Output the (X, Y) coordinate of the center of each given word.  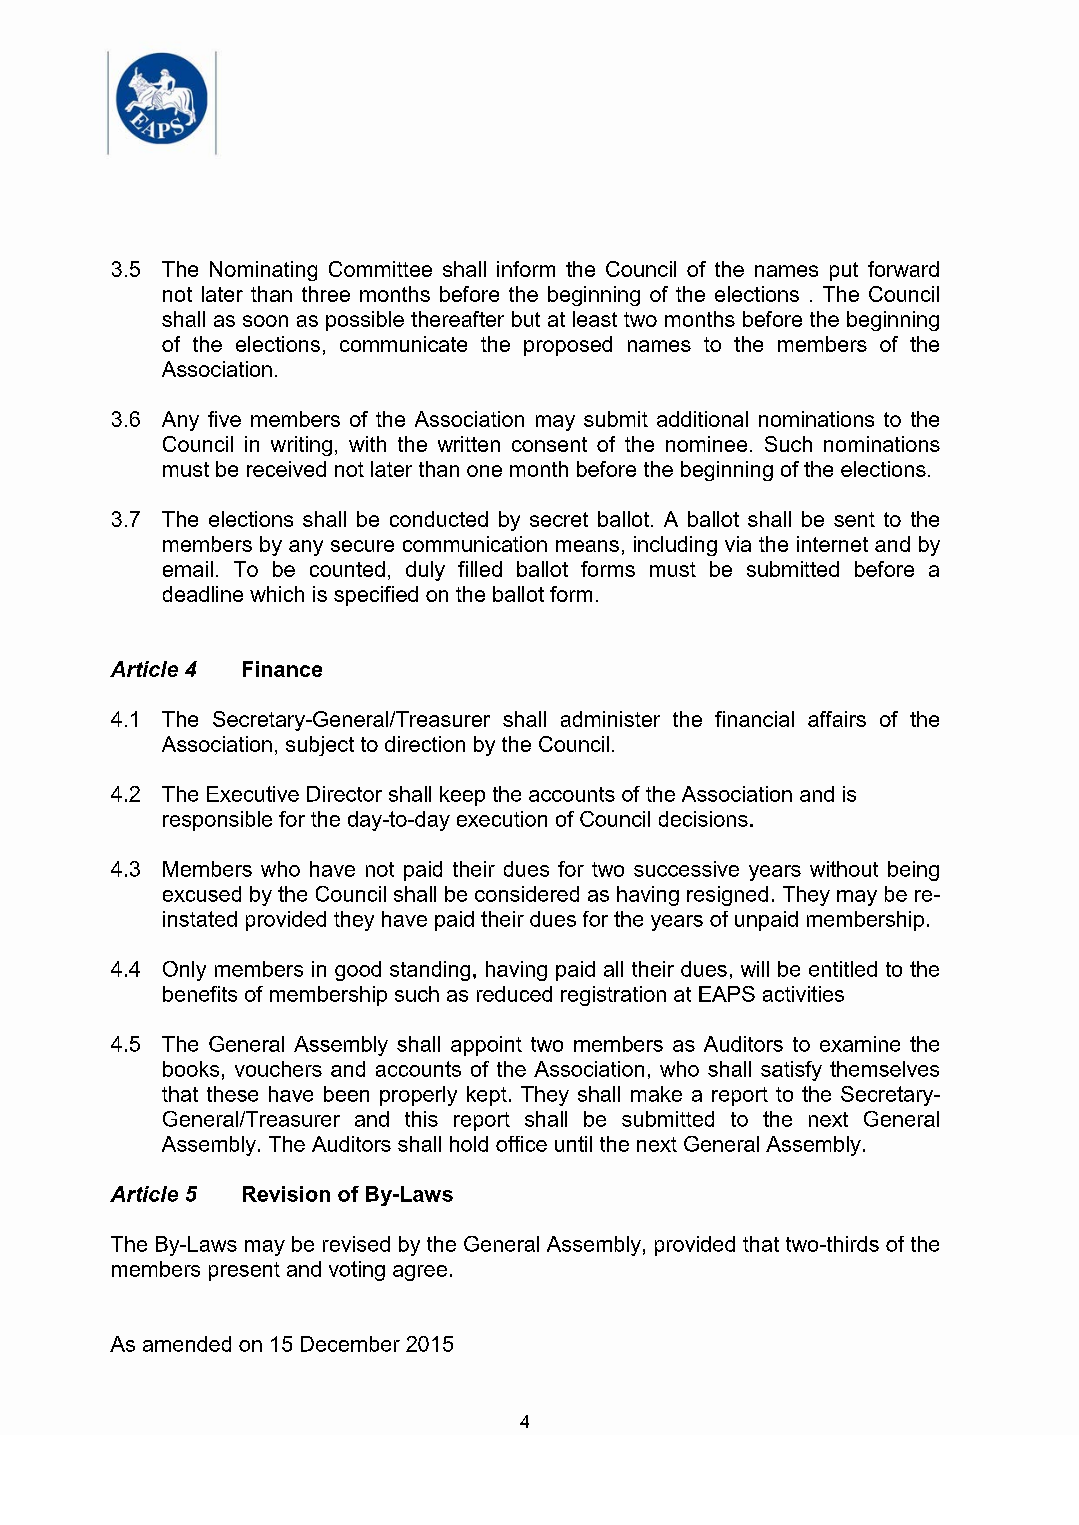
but (526, 319)
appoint (486, 1046)
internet (832, 544)
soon (265, 321)
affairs (837, 719)
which (277, 594)
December (350, 1344)
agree (420, 1273)
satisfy (791, 1071)
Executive (253, 794)
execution (502, 819)
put (844, 271)
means (587, 546)
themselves (884, 1069)
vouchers (278, 1069)
